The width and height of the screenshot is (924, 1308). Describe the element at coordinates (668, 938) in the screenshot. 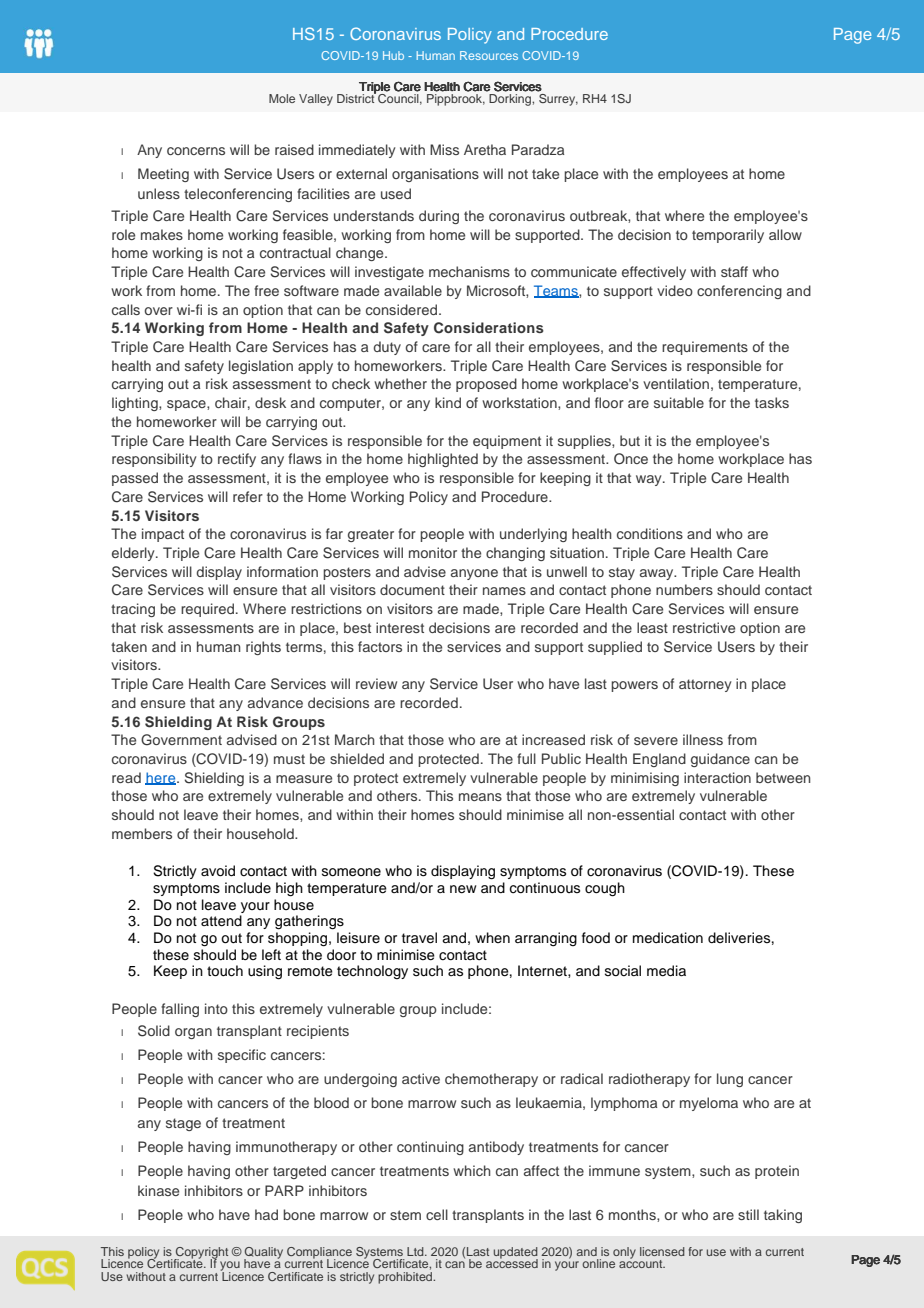

I see `medication` at that location.
